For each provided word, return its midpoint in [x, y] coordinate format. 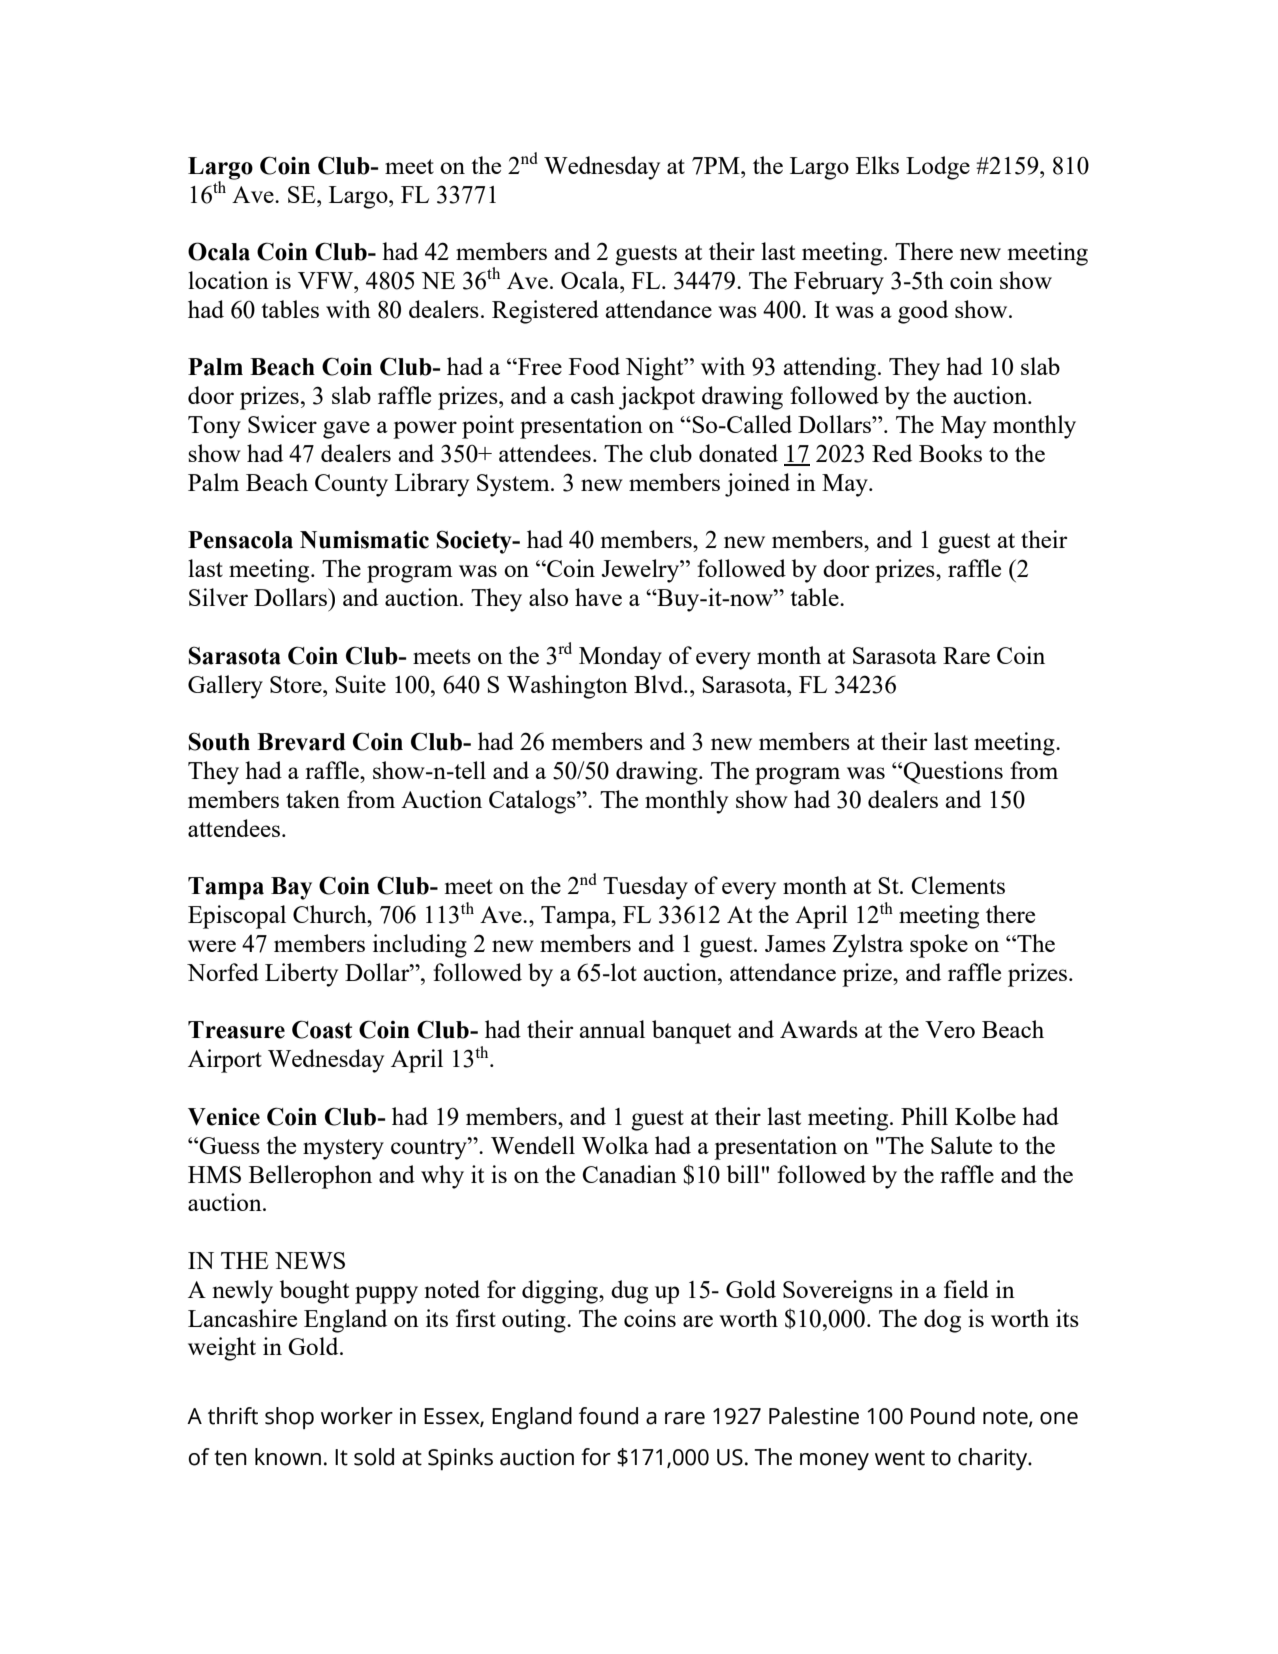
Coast [322, 1029]
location [228, 280]
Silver [218, 597]
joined [757, 485]
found [608, 1416]
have [598, 597]
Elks [877, 165]
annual [612, 1029]
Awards [819, 1029]
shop [289, 1418]
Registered [545, 312]
